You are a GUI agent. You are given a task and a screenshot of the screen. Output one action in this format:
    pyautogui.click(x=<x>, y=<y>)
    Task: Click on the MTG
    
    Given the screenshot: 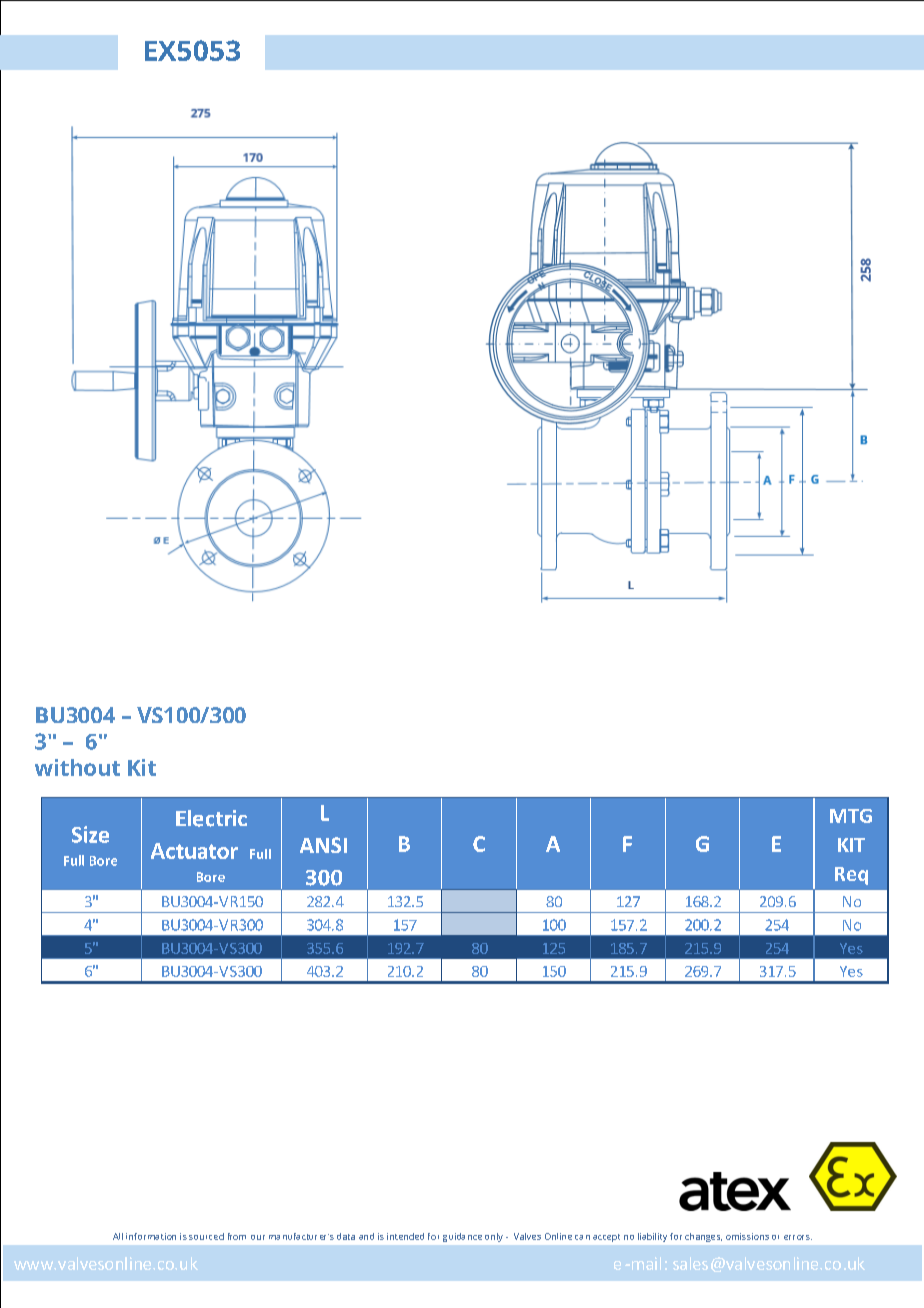 What is the action you would take?
    pyautogui.click(x=851, y=816)
